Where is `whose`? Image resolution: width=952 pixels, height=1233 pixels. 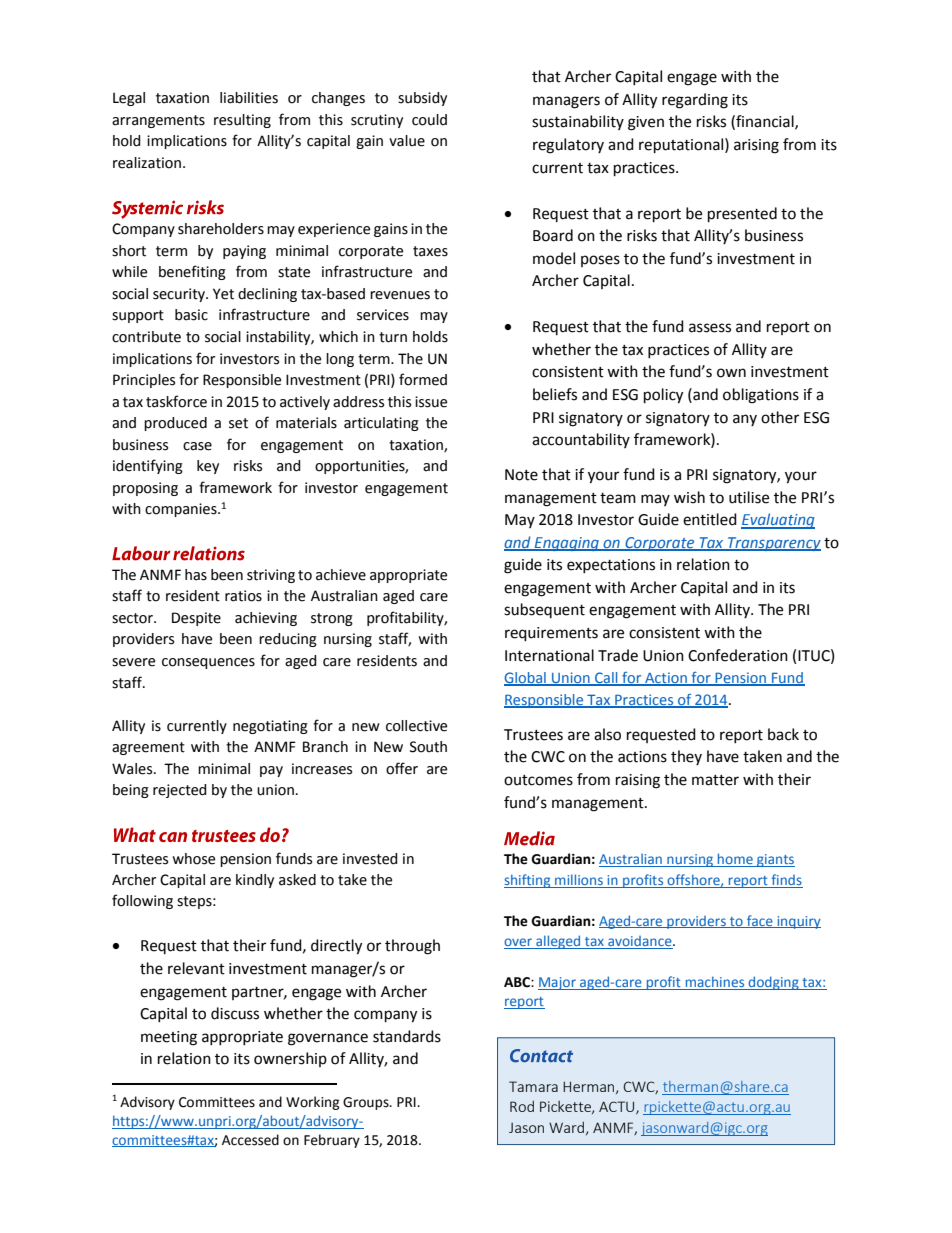
whose is located at coordinates (193, 859).
